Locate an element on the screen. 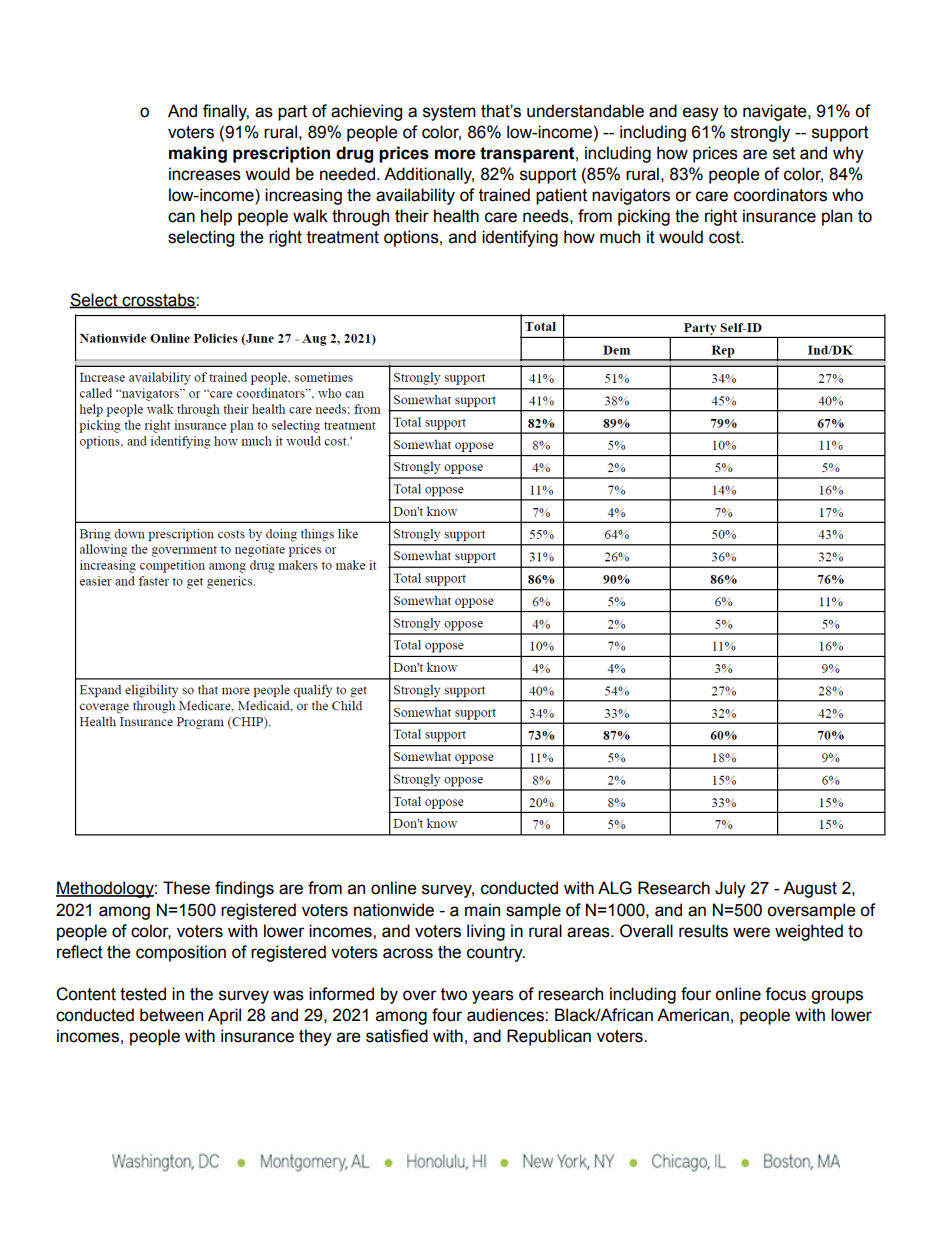 The width and height of the screenshot is (952, 1233). These is located at coordinates (186, 888).
